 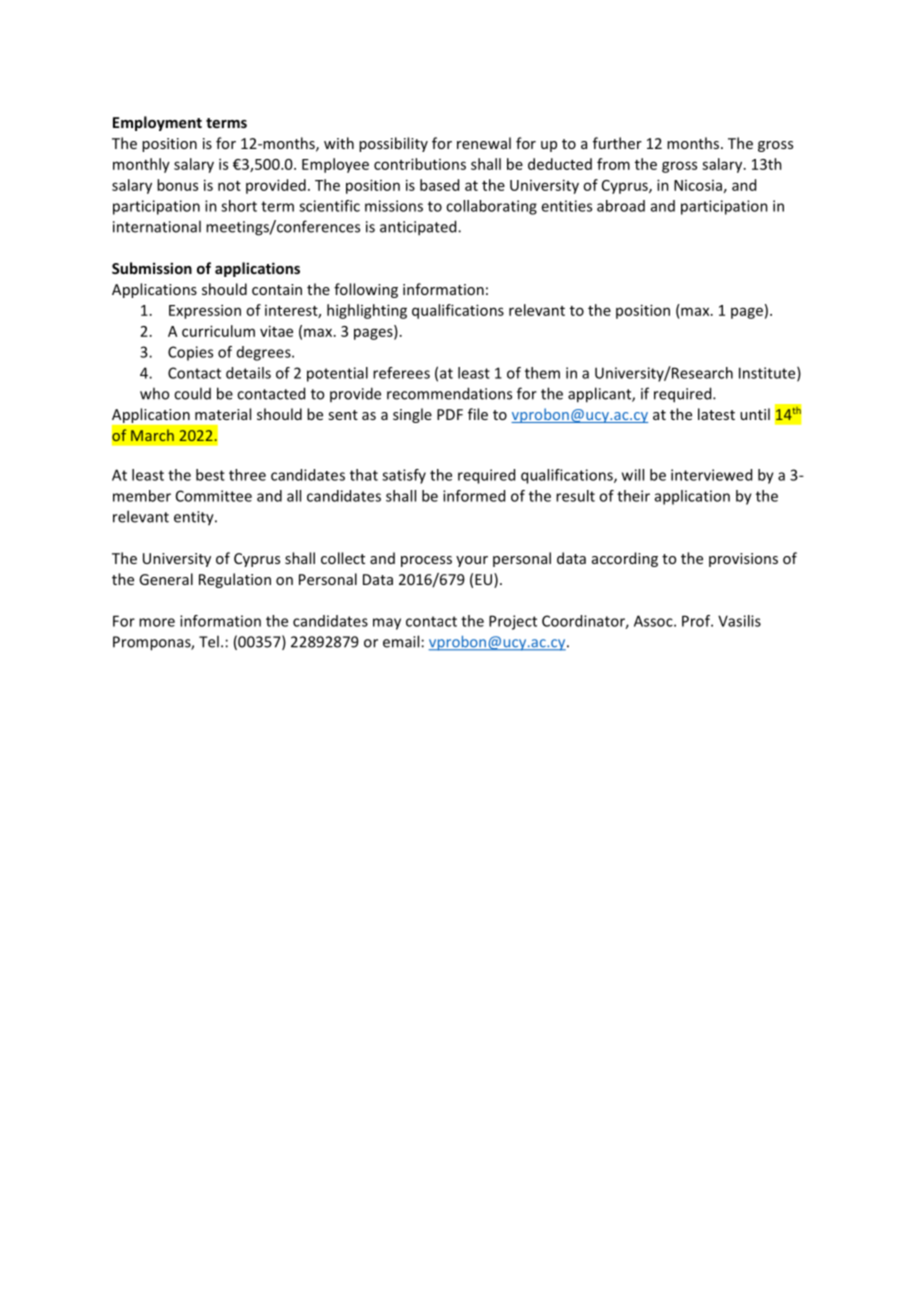 What do you see at coordinates (449, 393) in the page?
I see `recommendations` at bounding box center [449, 393].
